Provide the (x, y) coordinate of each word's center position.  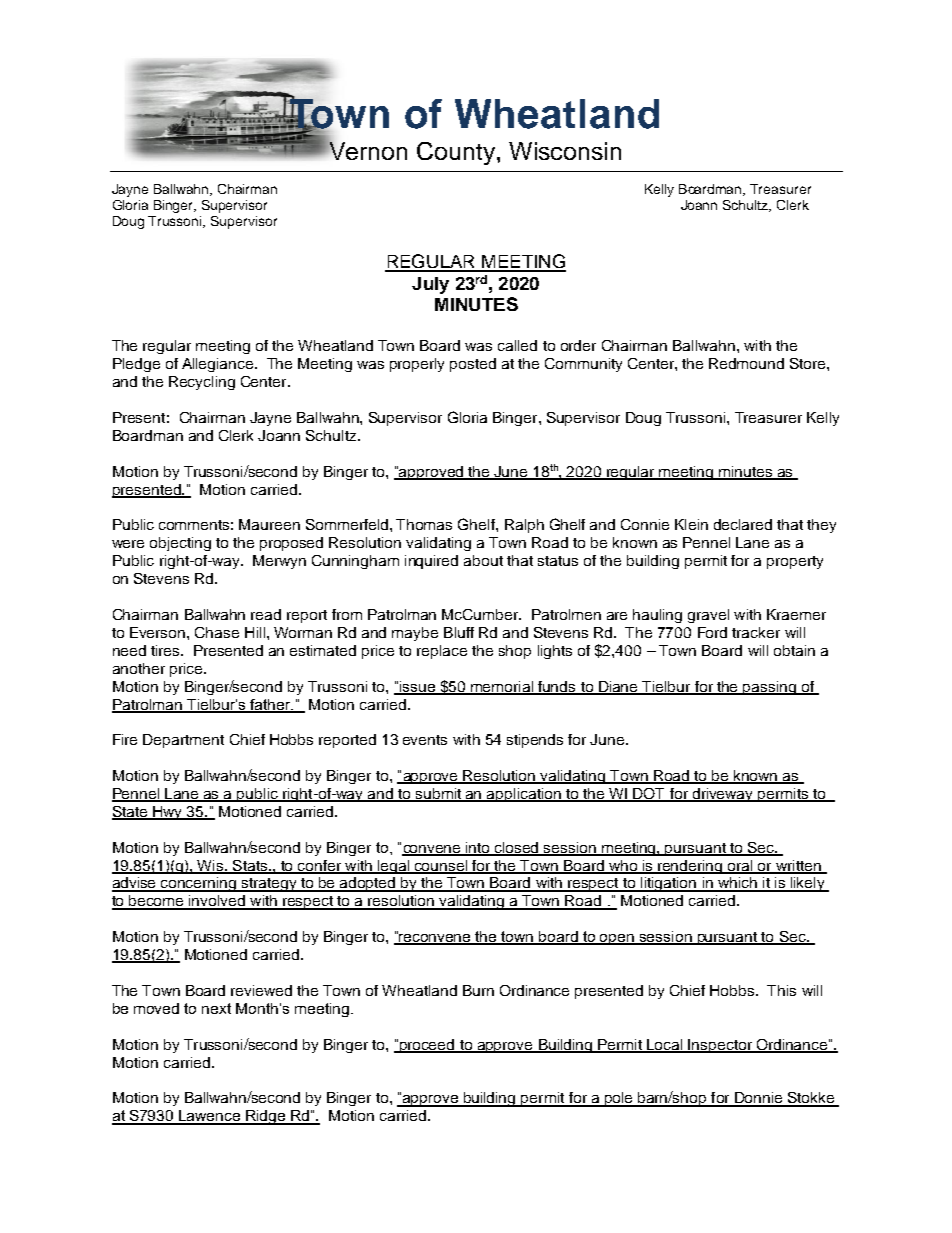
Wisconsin (565, 151)
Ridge (266, 1117)
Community (583, 365)
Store (809, 363)
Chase (217, 632)
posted (473, 365)
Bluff (459, 632)
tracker (756, 632)
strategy (269, 885)
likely (807, 884)
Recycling (202, 383)
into (478, 848)
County (457, 153)
